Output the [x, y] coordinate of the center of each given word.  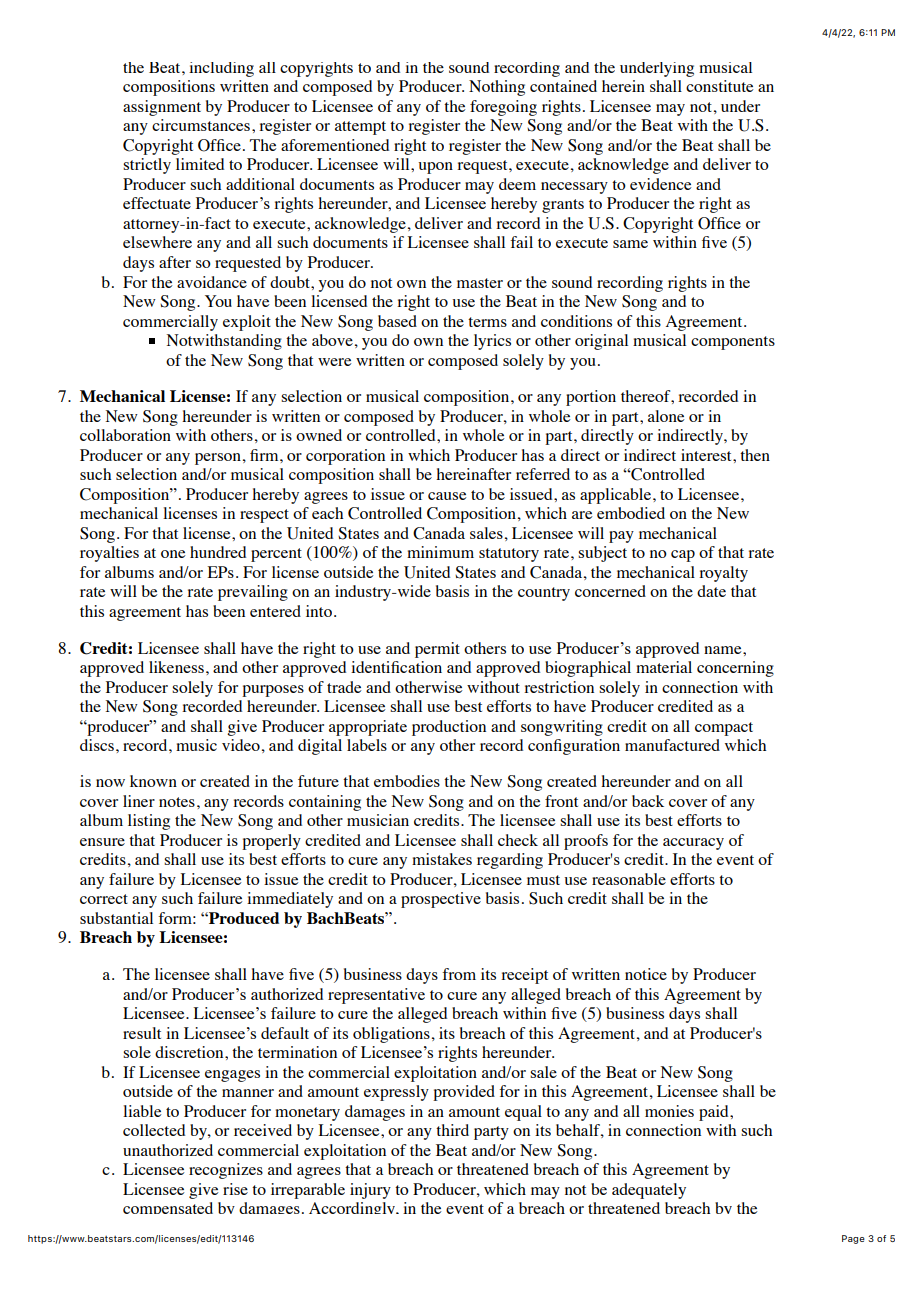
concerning [735, 669]
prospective [441, 900]
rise [235, 1189]
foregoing [503, 108]
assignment [162, 108]
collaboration [125, 435]
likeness [176, 667]
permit [437, 650]
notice [646, 974]
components [733, 343]
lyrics [492, 342]
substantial [116, 918]
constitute [719, 86]
